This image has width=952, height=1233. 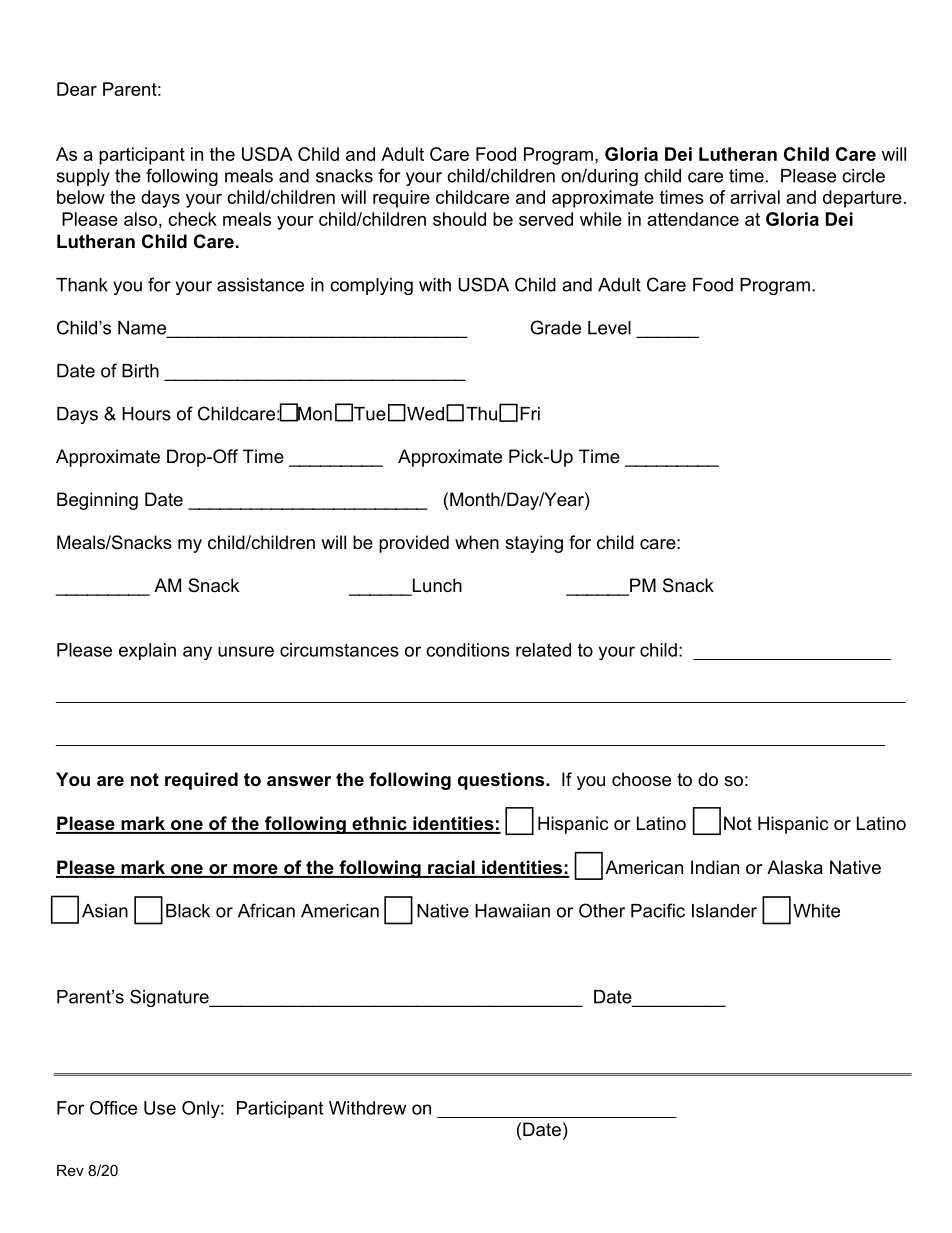 What do you see at coordinates (512, 911) in the image?
I see `Hawaiian` at bounding box center [512, 911].
